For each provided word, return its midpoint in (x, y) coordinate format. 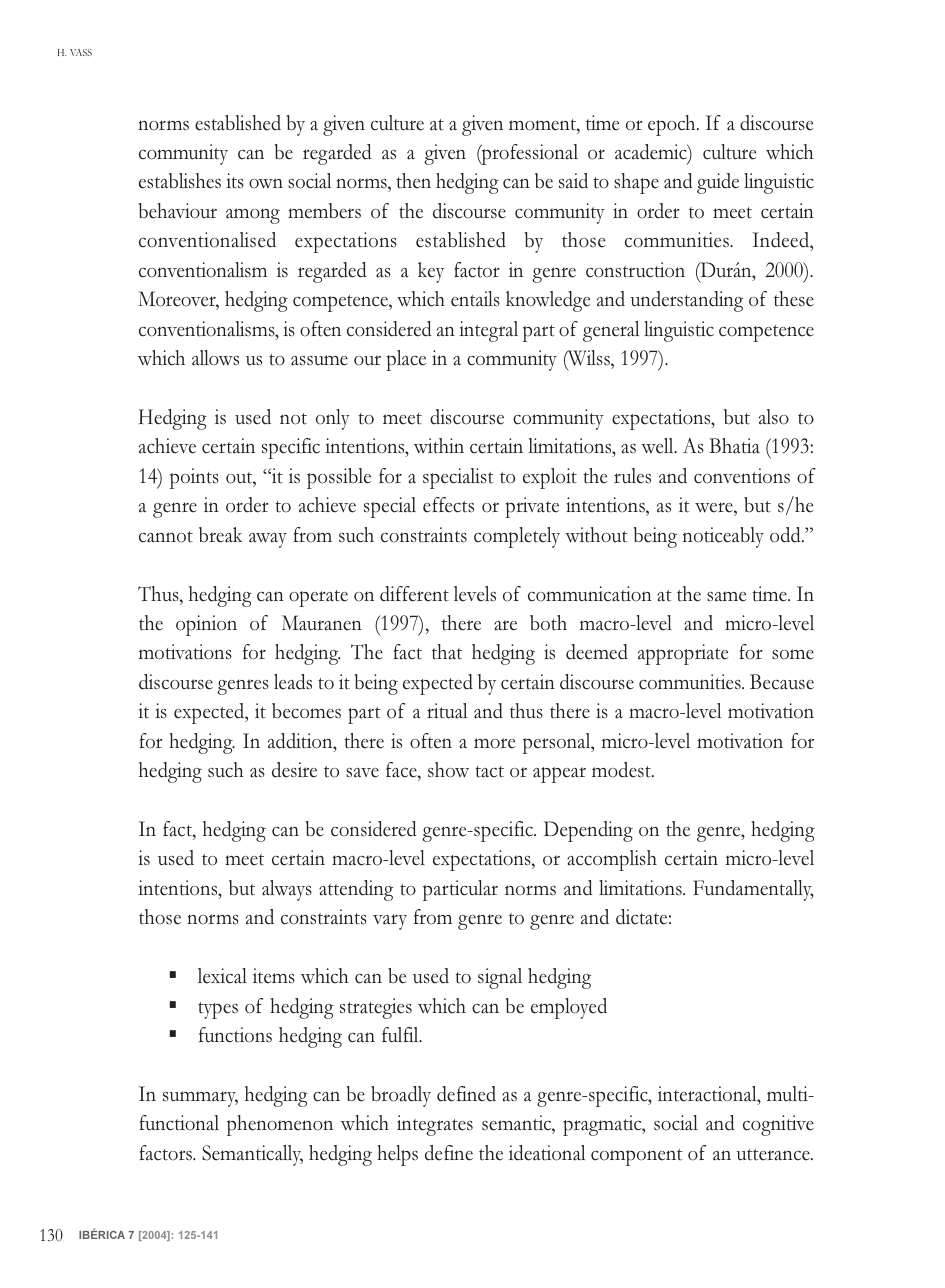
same (727, 596)
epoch (673, 125)
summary (200, 1099)
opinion (206, 625)
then (413, 181)
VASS (81, 52)
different (414, 594)
